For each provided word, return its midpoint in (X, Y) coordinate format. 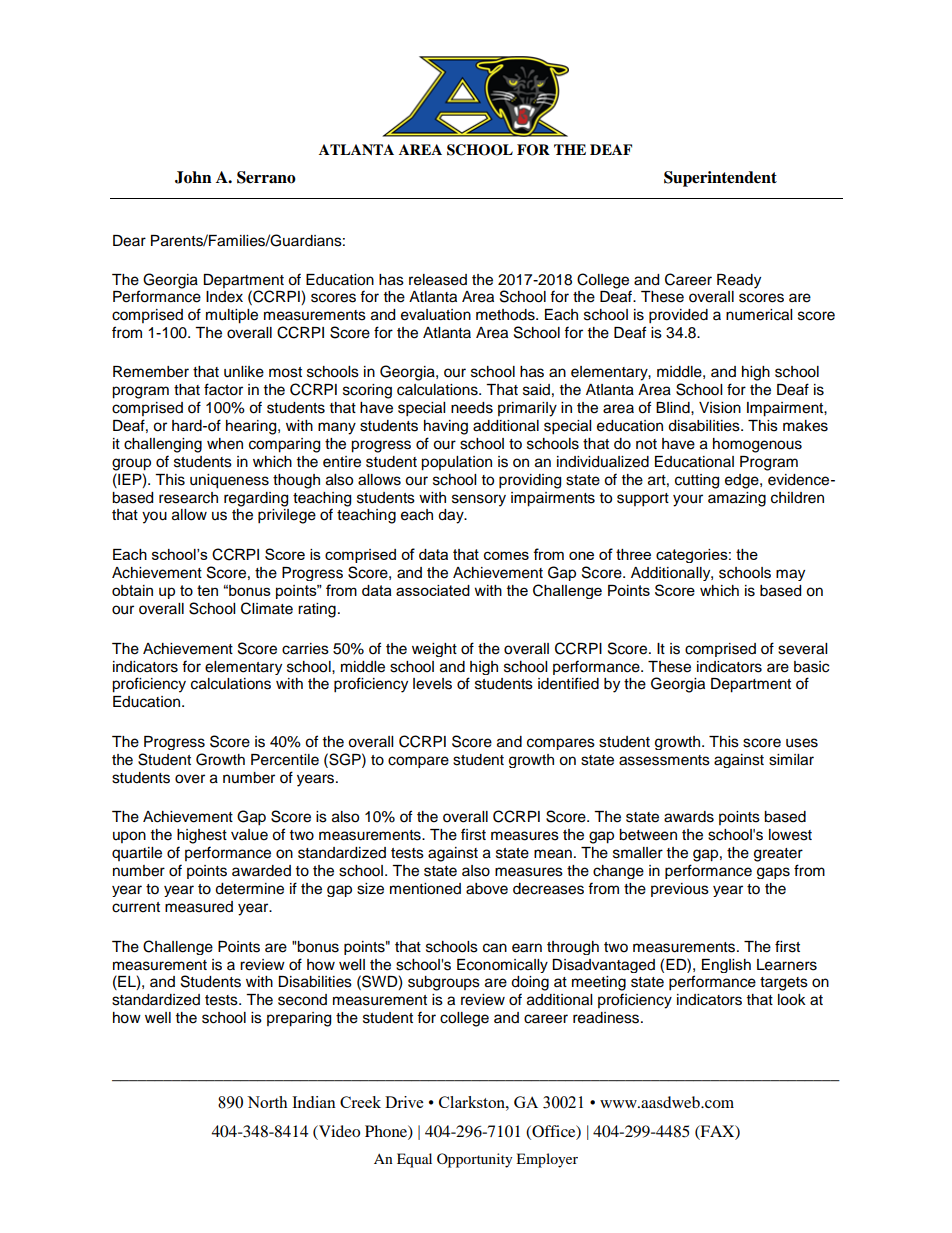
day (452, 516)
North (267, 1102)
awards (689, 817)
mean (553, 854)
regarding (256, 499)
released (438, 280)
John (193, 177)
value (249, 835)
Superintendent (720, 179)
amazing (737, 499)
